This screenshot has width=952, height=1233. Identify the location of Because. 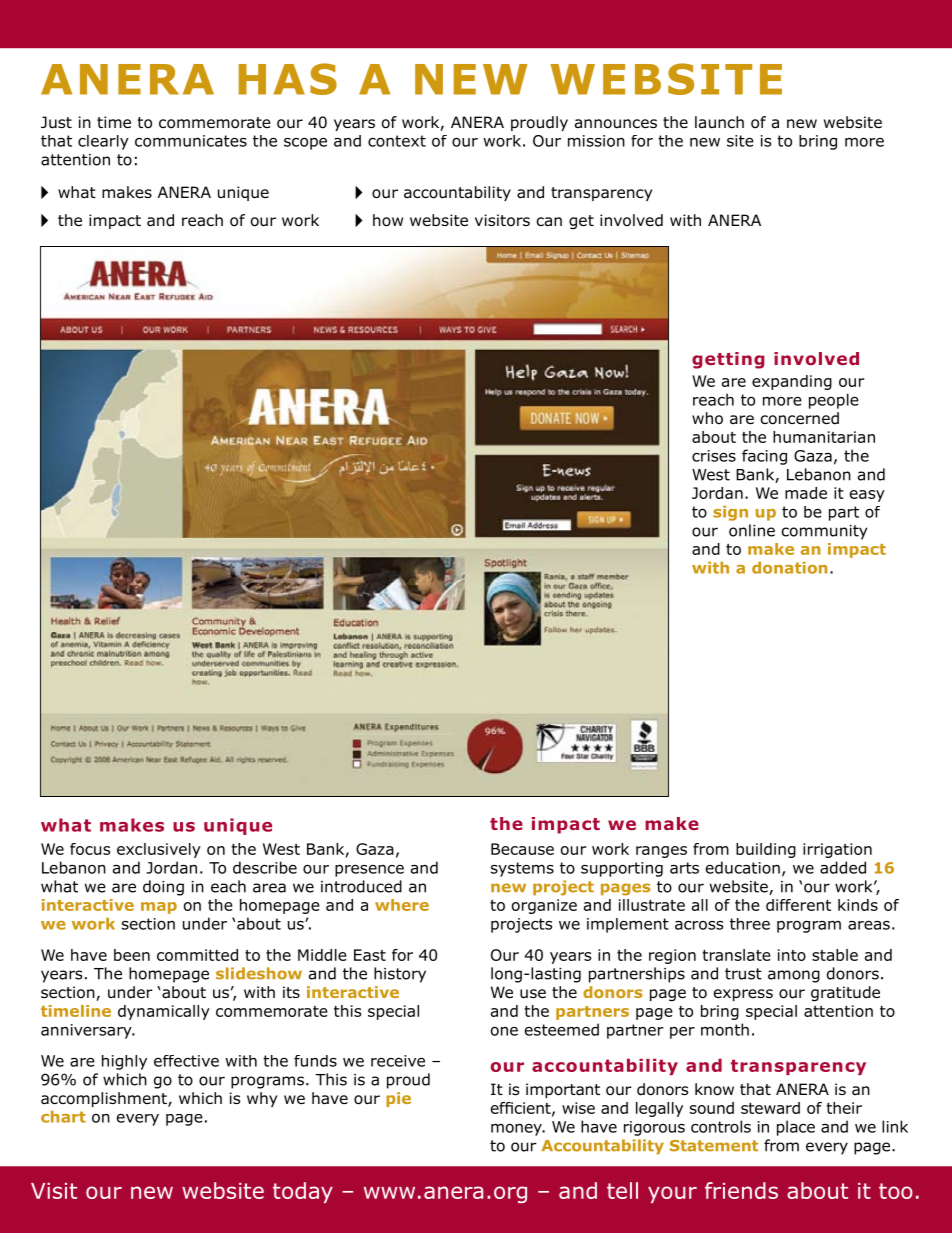
(522, 849).
